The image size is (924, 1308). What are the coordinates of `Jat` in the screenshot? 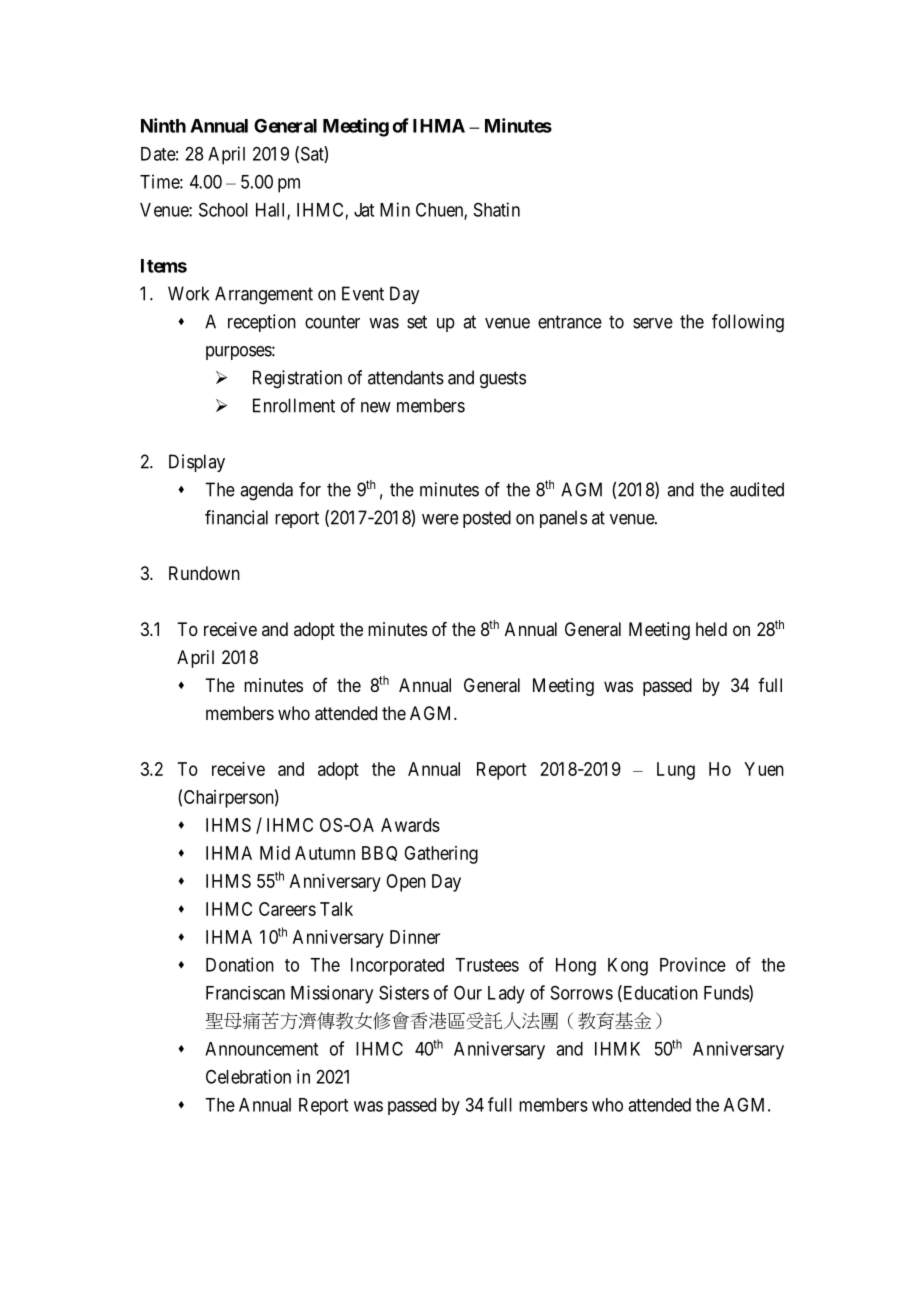 It's located at (364, 210).
